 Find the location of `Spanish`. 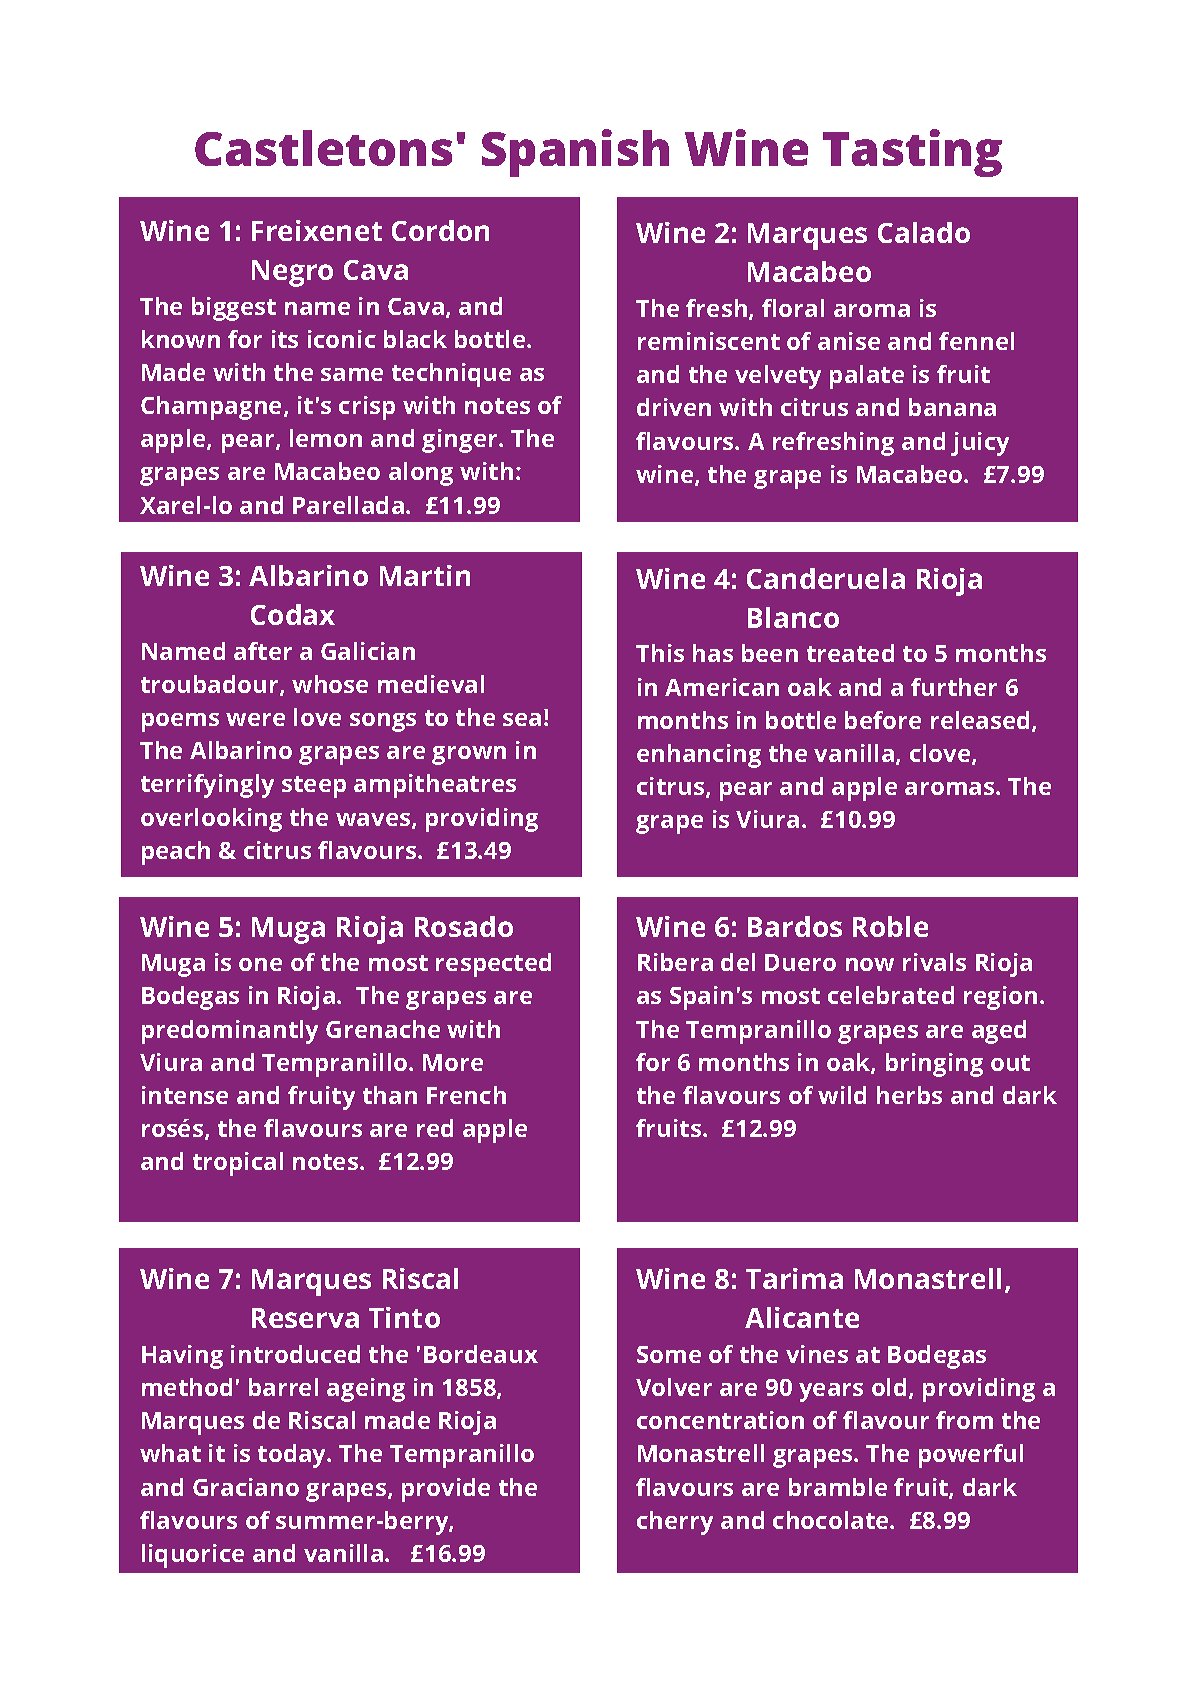

Spanish is located at coordinates (575, 153).
